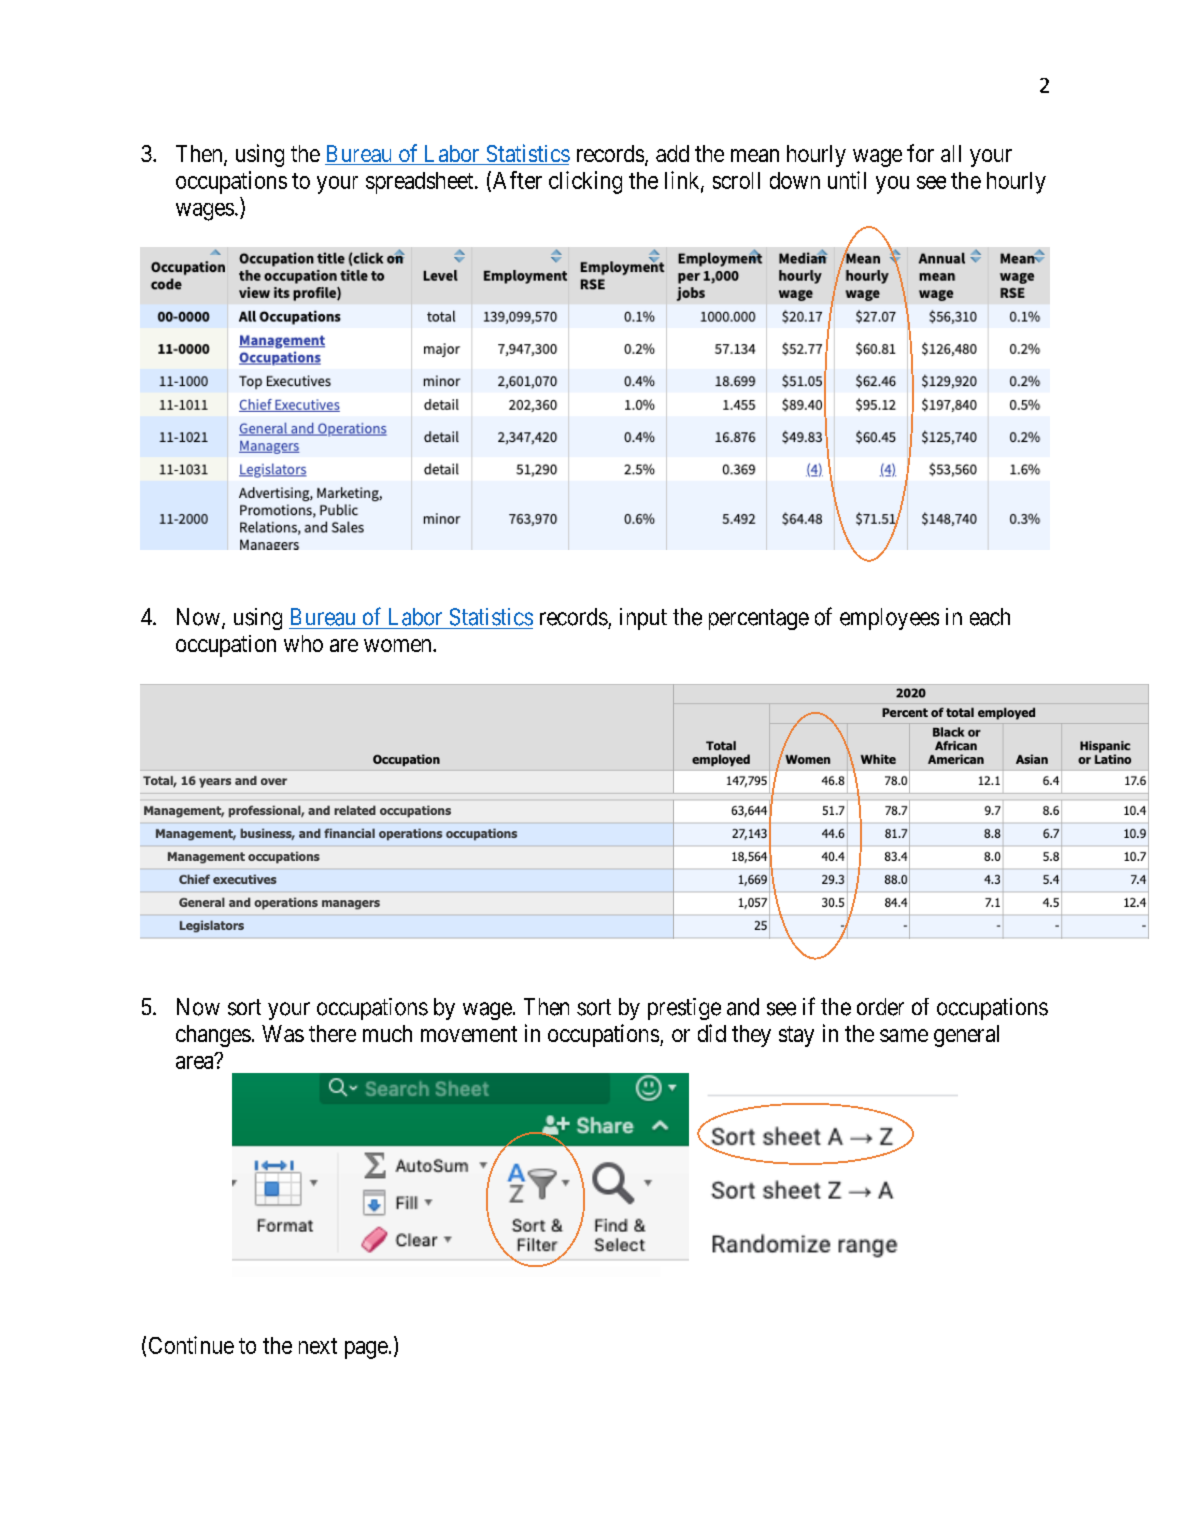 The image size is (1190, 1540). What do you see at coordinates (366, 1350) in the screenshot?
I see `page` at bounding box center [366, 1350].
